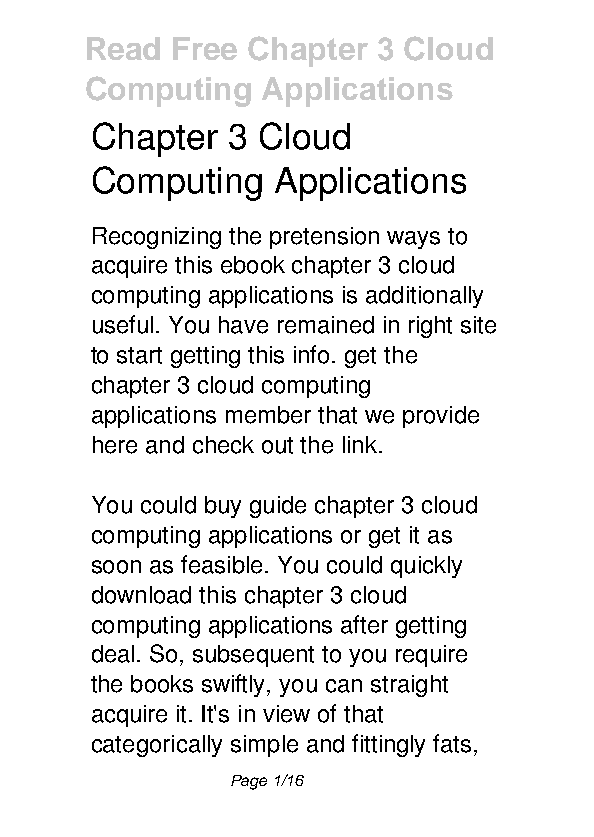 The image size is (594, 837). I want to click on quickly, so click(426, 567).
